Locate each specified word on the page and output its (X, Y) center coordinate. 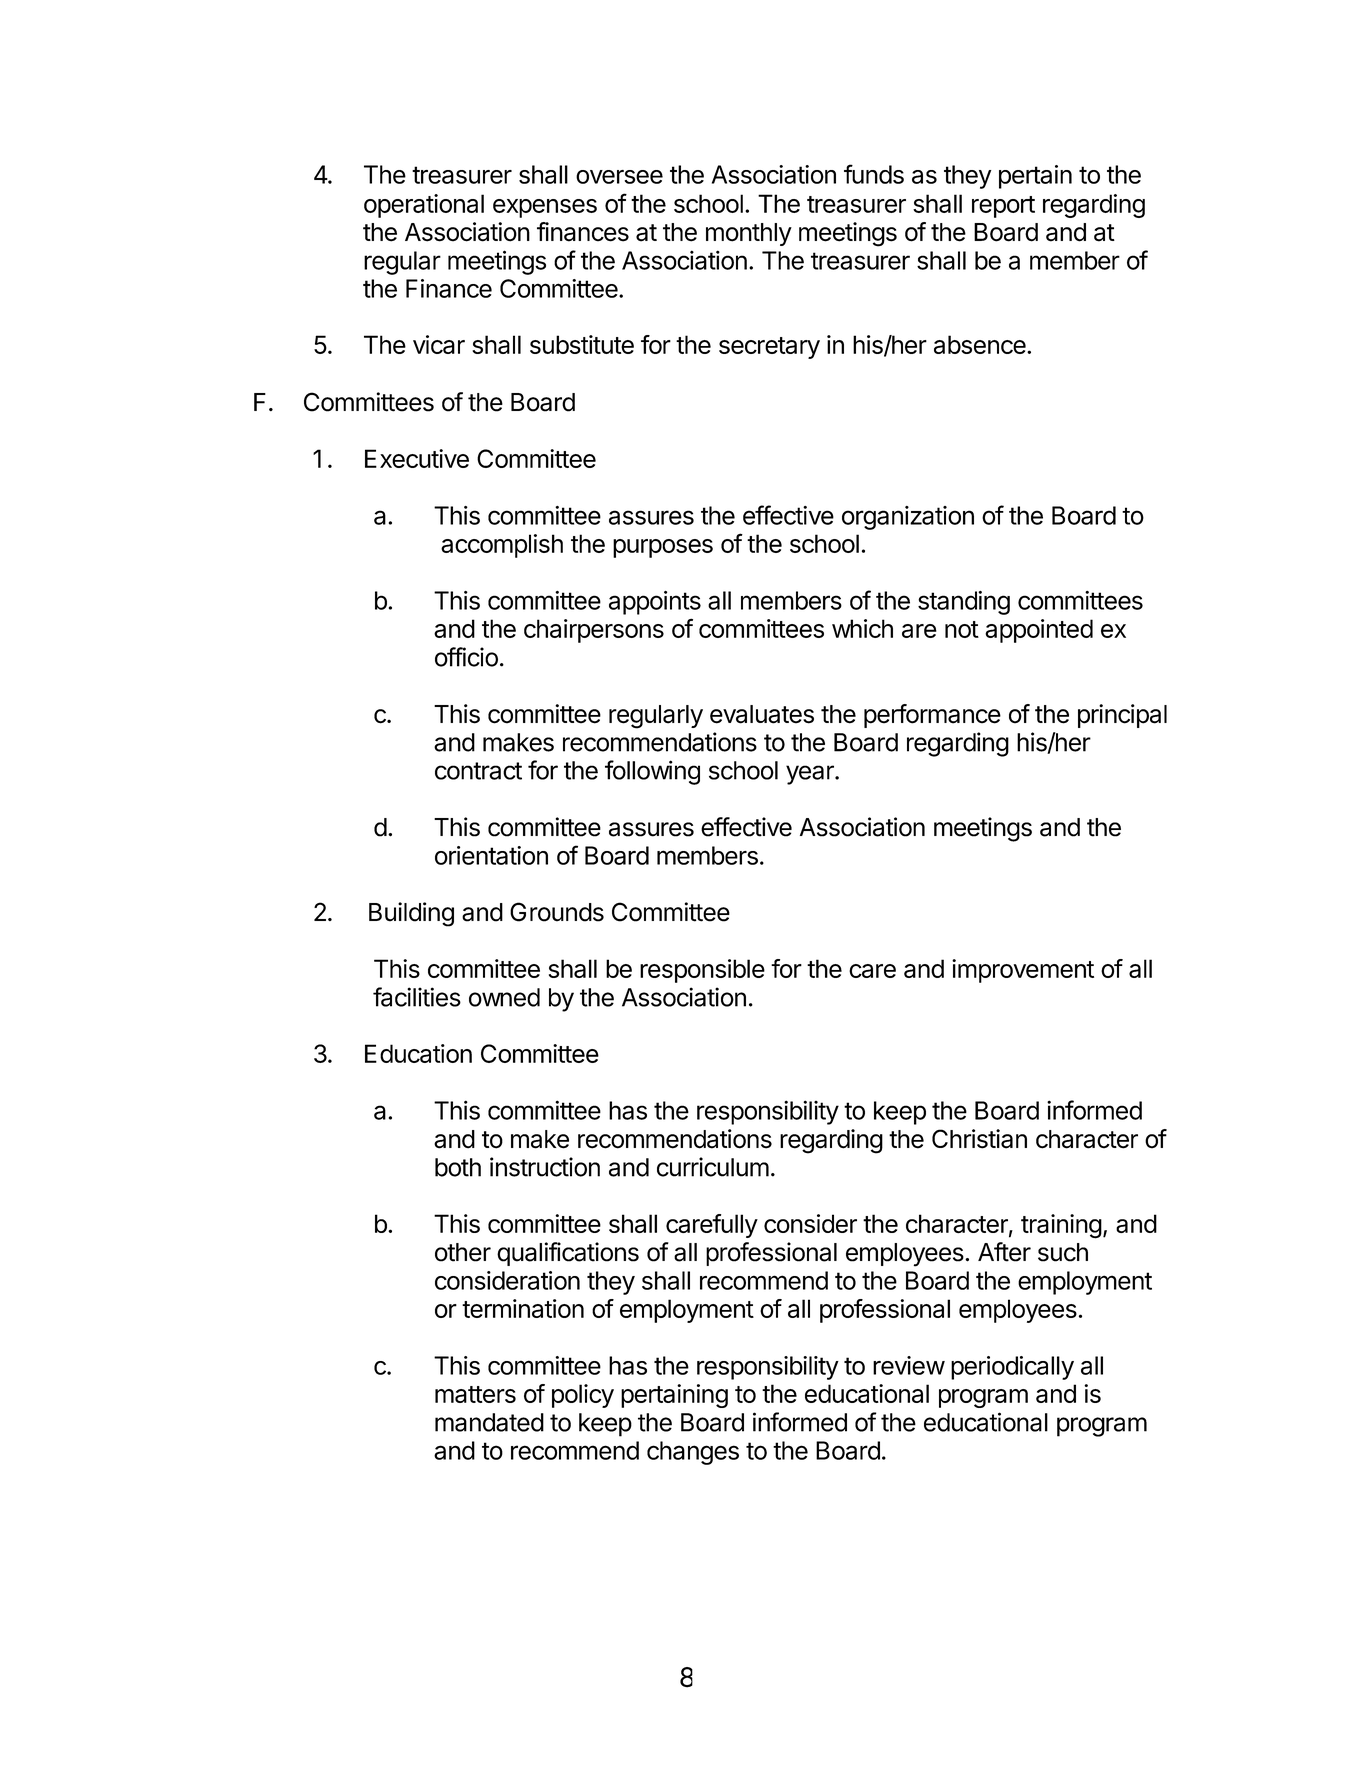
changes (693, 1453)
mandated (489, 1422)
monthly (749, 234)
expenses (545, 208)
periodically (1012, 1368)
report (1003, 207)
